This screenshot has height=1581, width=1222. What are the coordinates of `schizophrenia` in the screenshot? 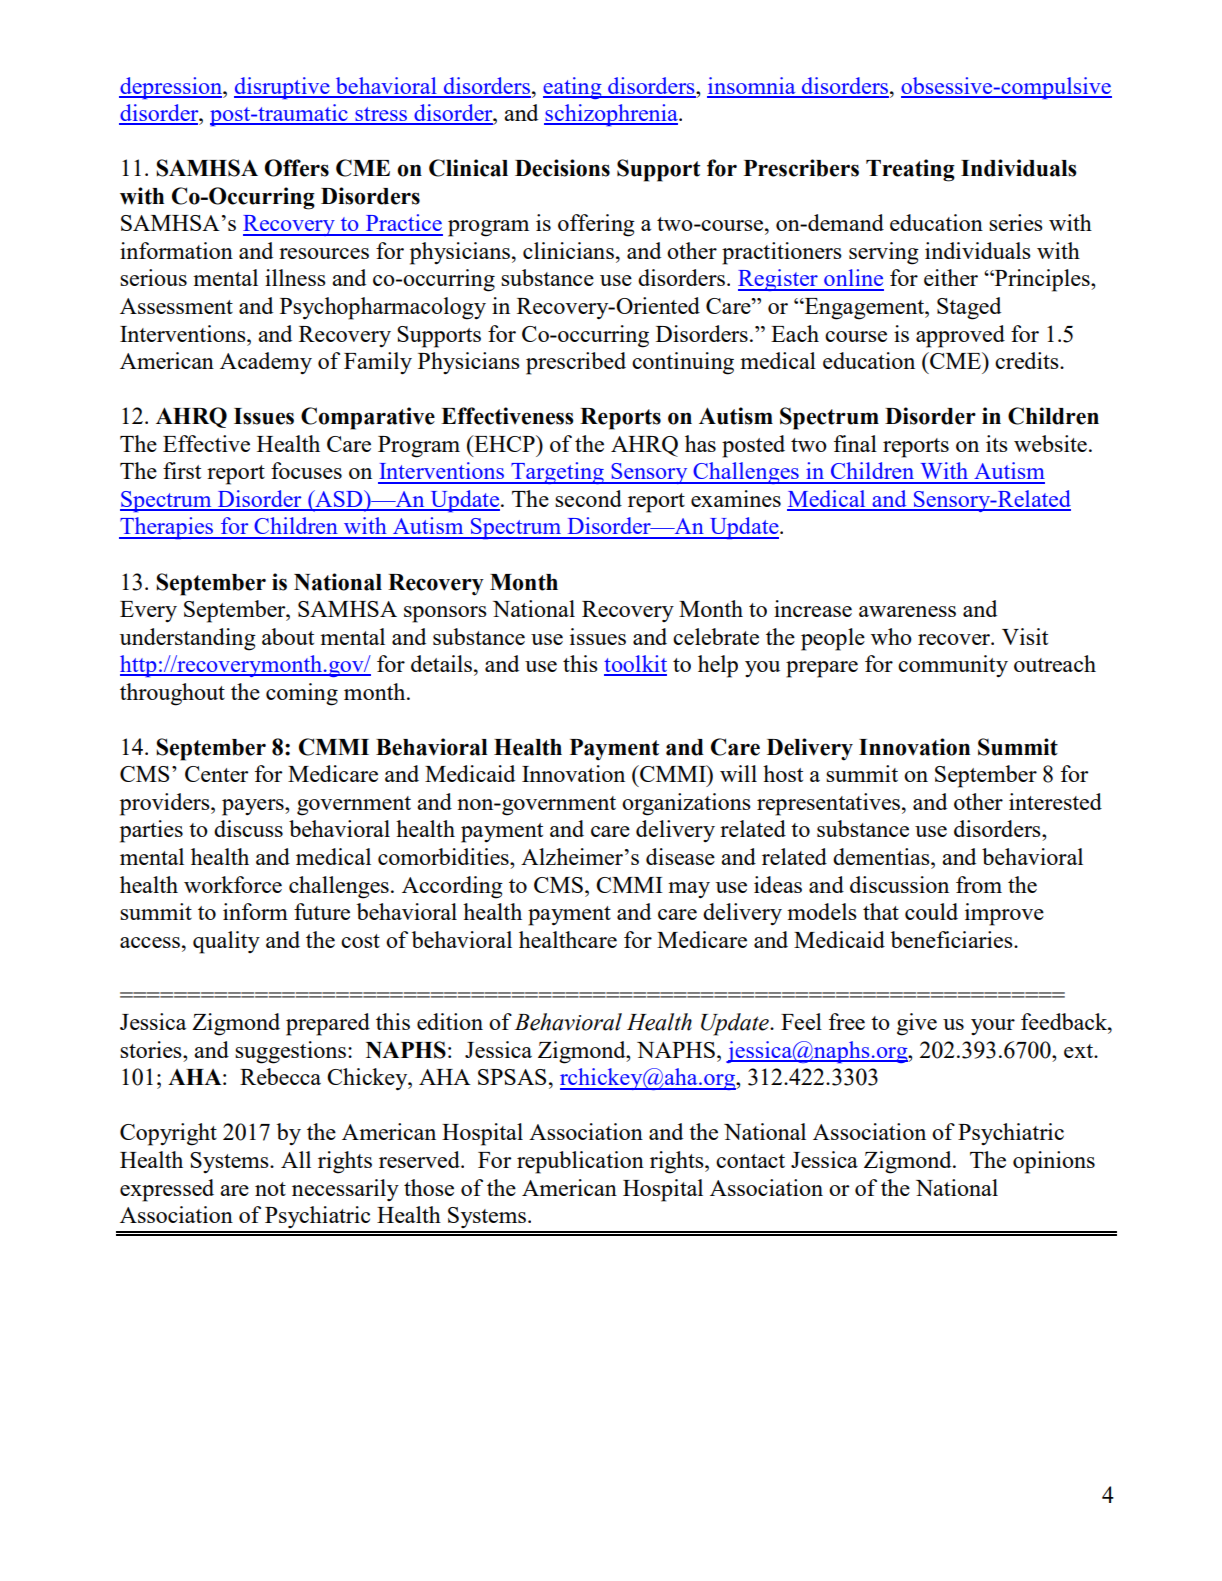 It's located at (612, 115).
